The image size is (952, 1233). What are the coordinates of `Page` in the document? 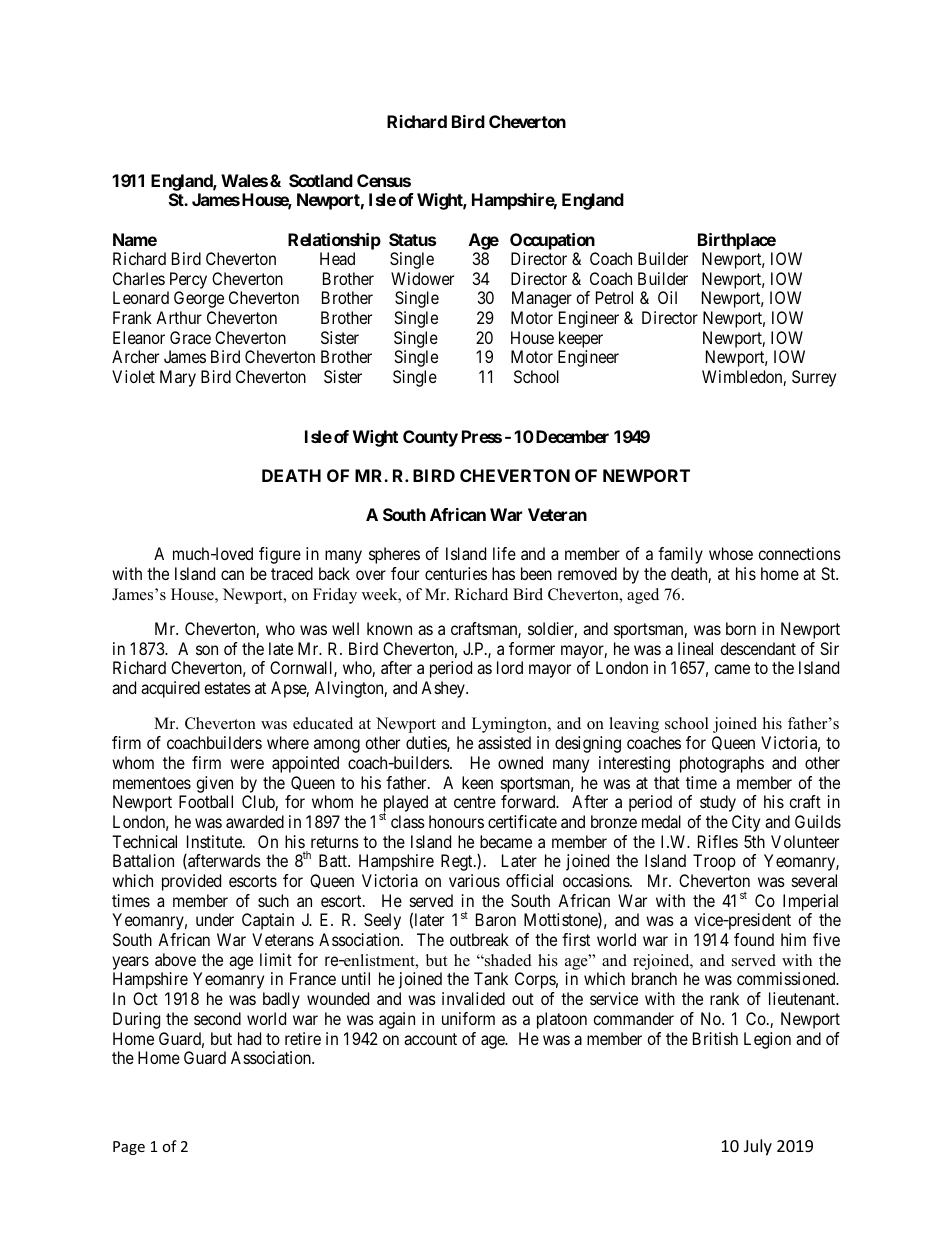 It's located at (129, 1148).
